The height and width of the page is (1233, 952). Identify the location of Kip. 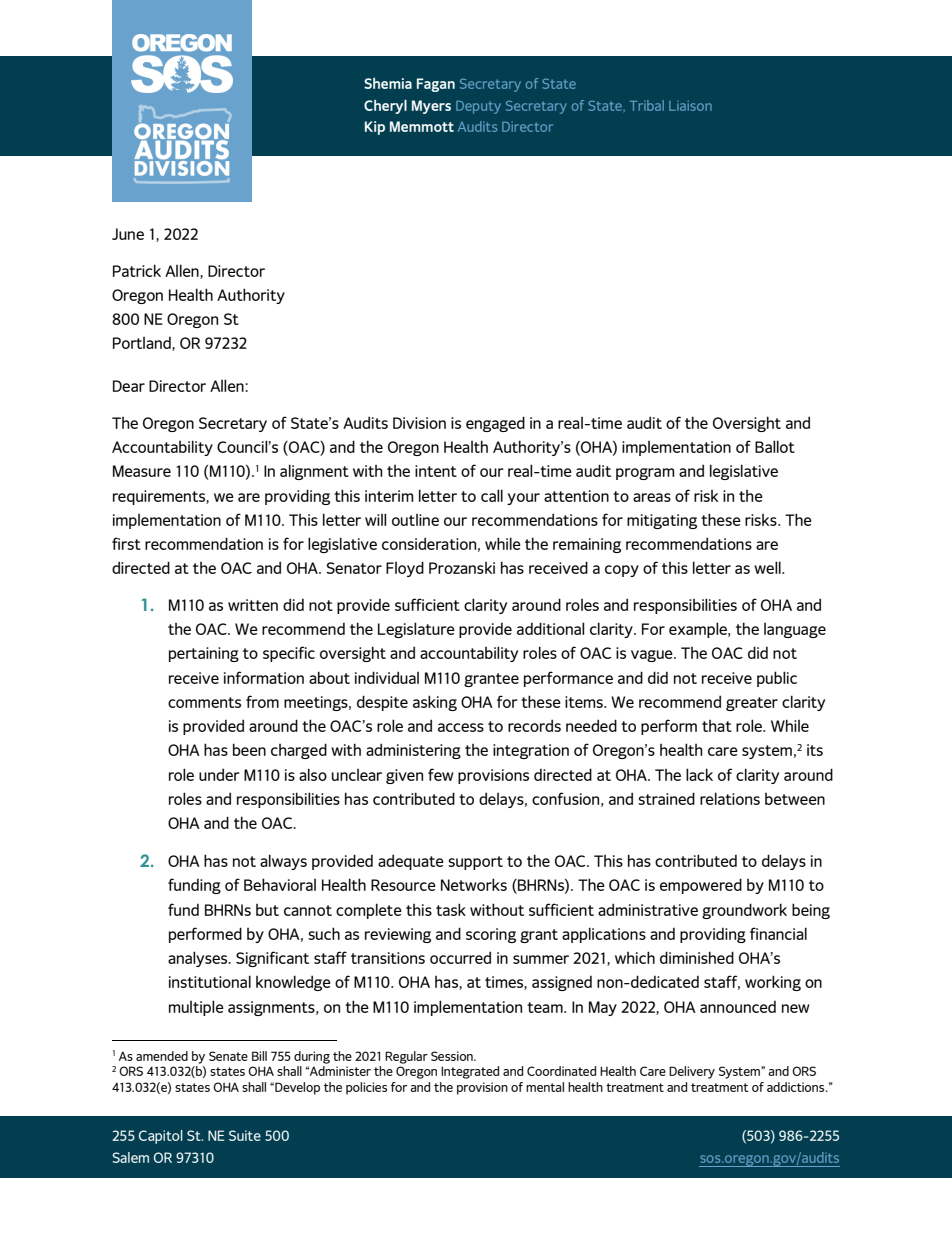
(375, 128).
